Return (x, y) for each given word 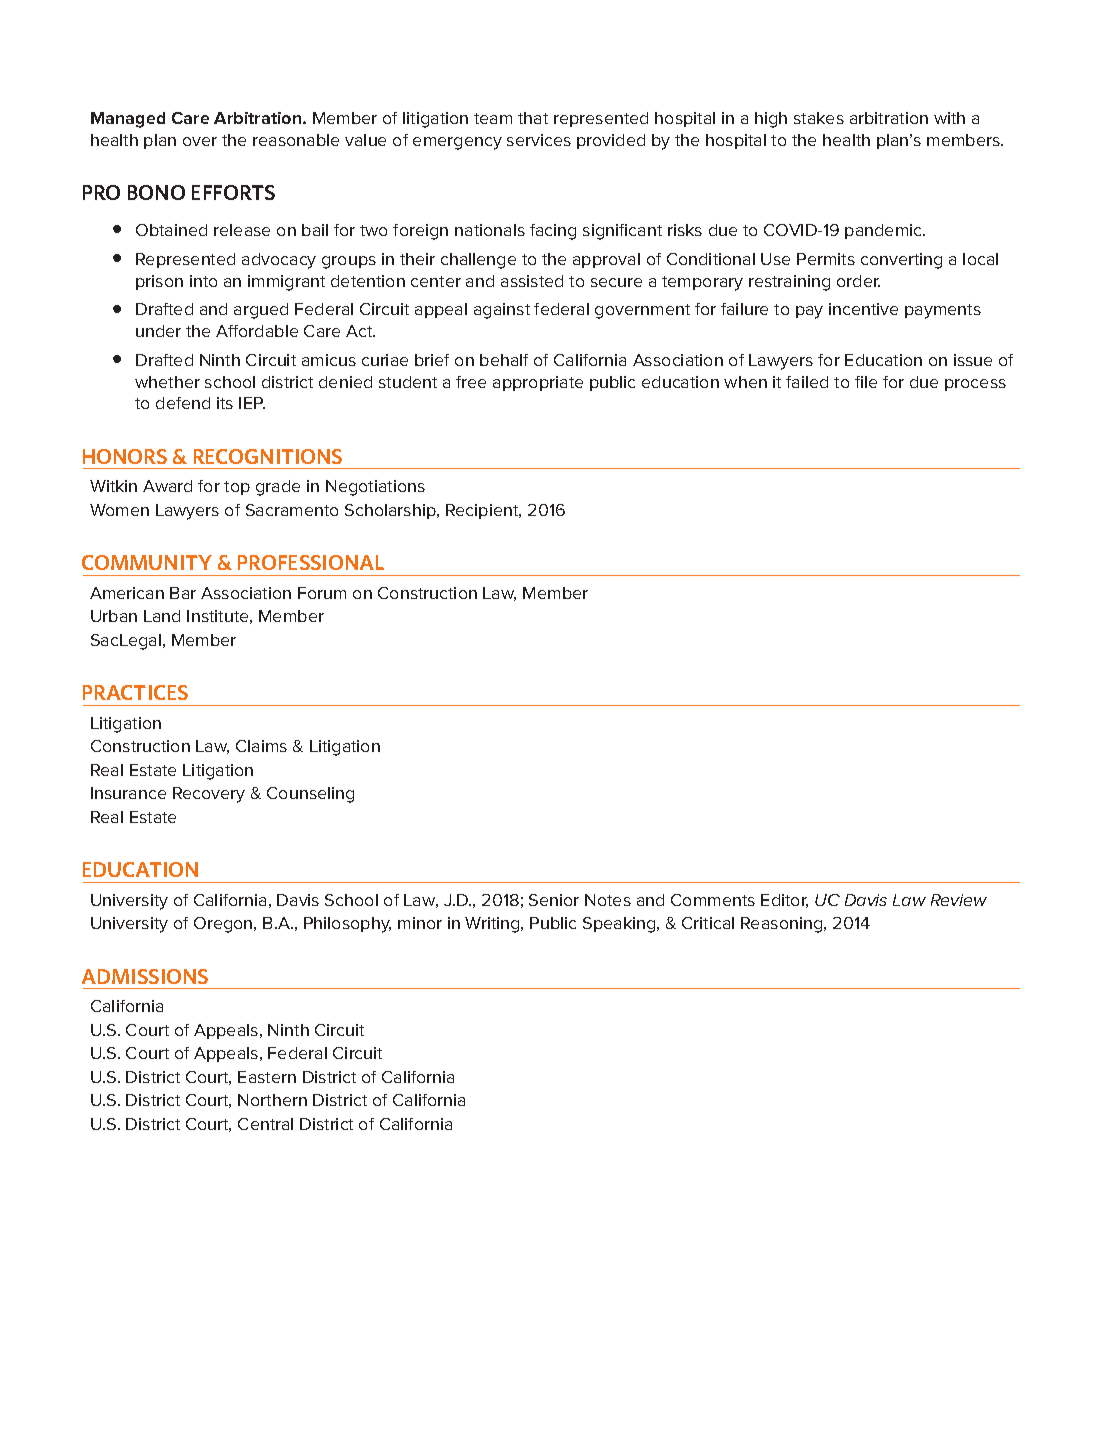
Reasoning (783, 925)
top (237, 488)
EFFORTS (233, 192)
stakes (819, 118)
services (539, 140)
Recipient (483, 511)
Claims (261, 746)
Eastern (267, 1077)
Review (959, 900)
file (866, 382)
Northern (272, 1100)
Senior (554, 900)
